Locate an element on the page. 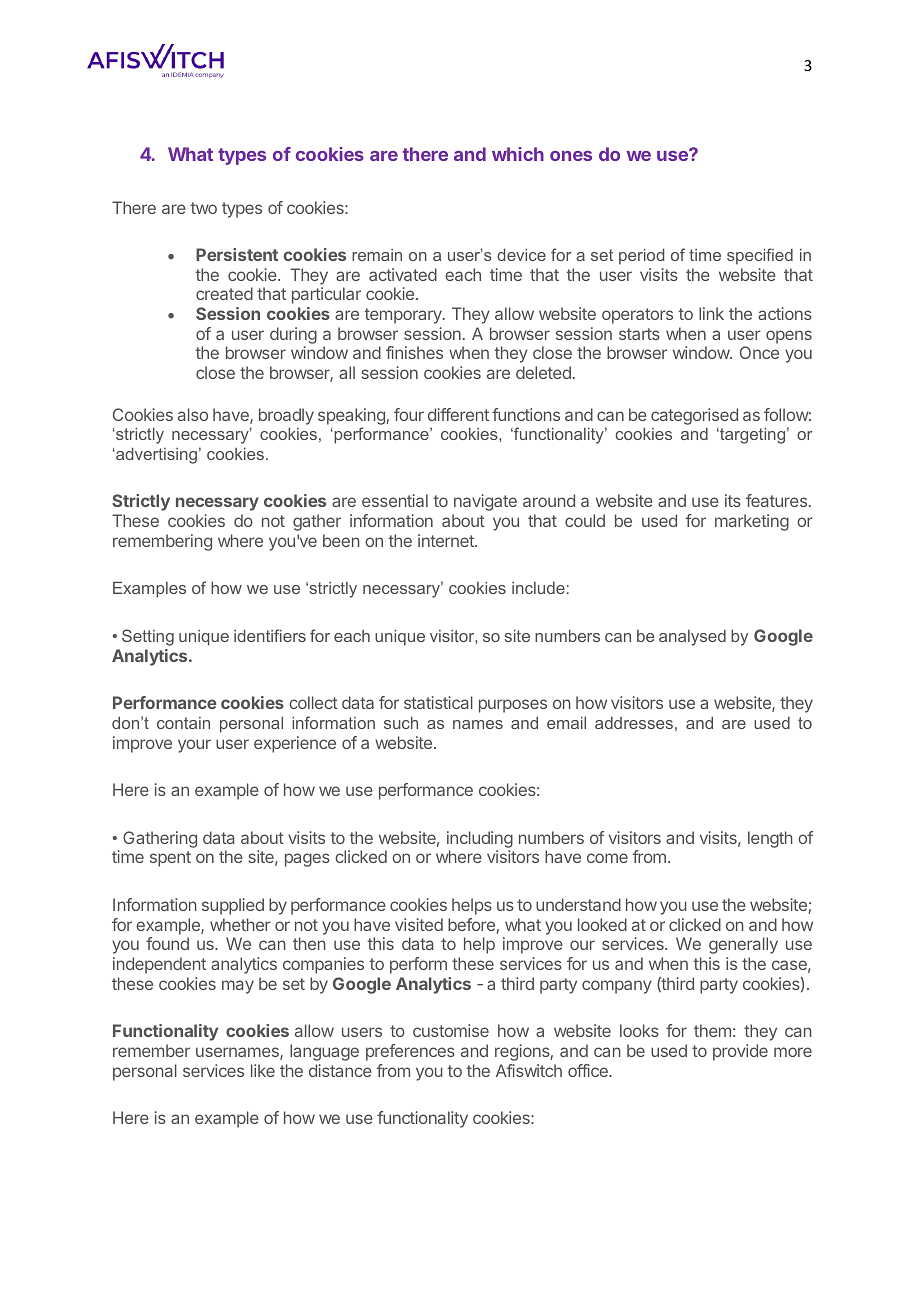 This image has width=924, height=1308. marketing is located at coordinates (752, 522).
